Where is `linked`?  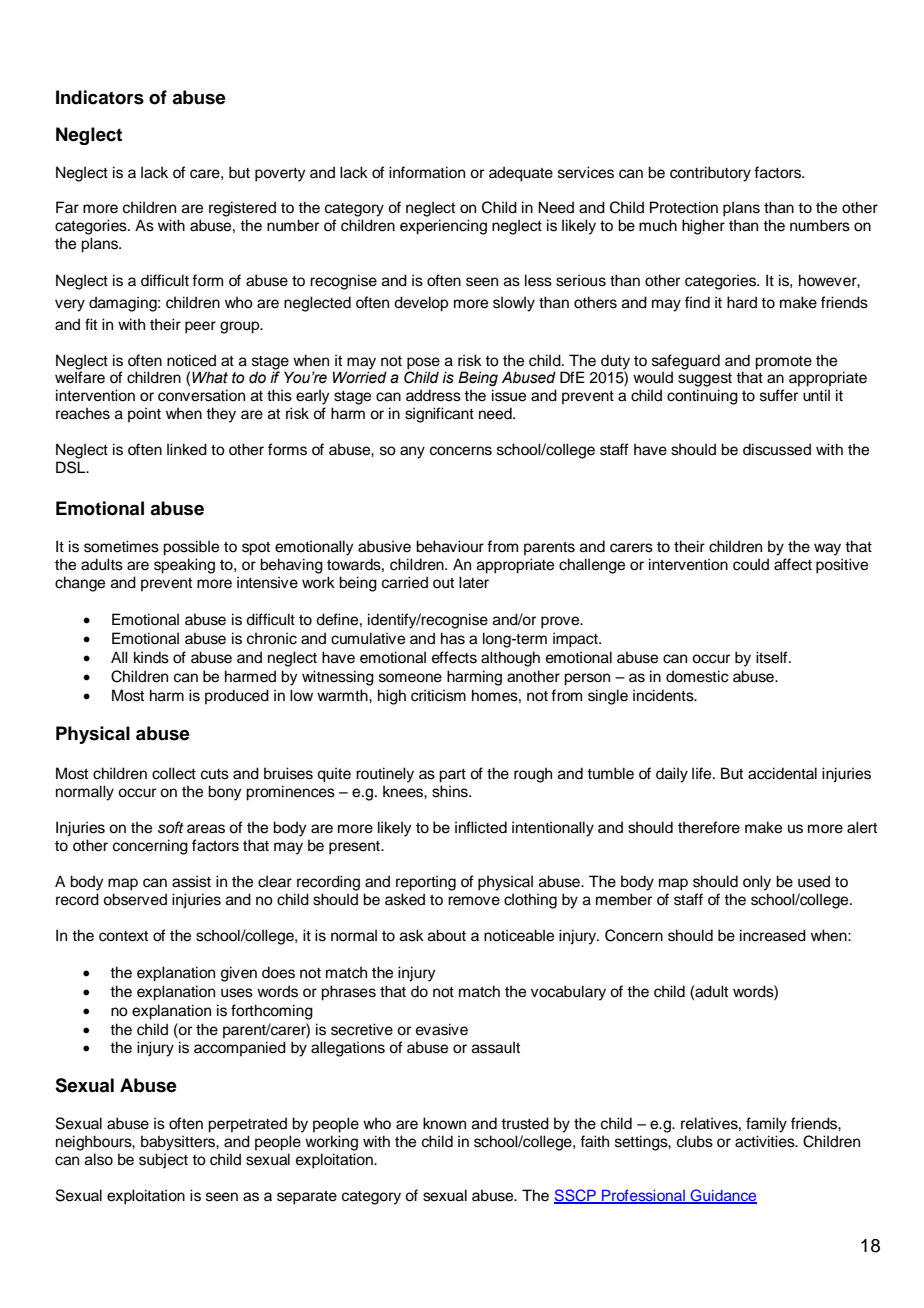 linked is located at coordinates (187, 449).
